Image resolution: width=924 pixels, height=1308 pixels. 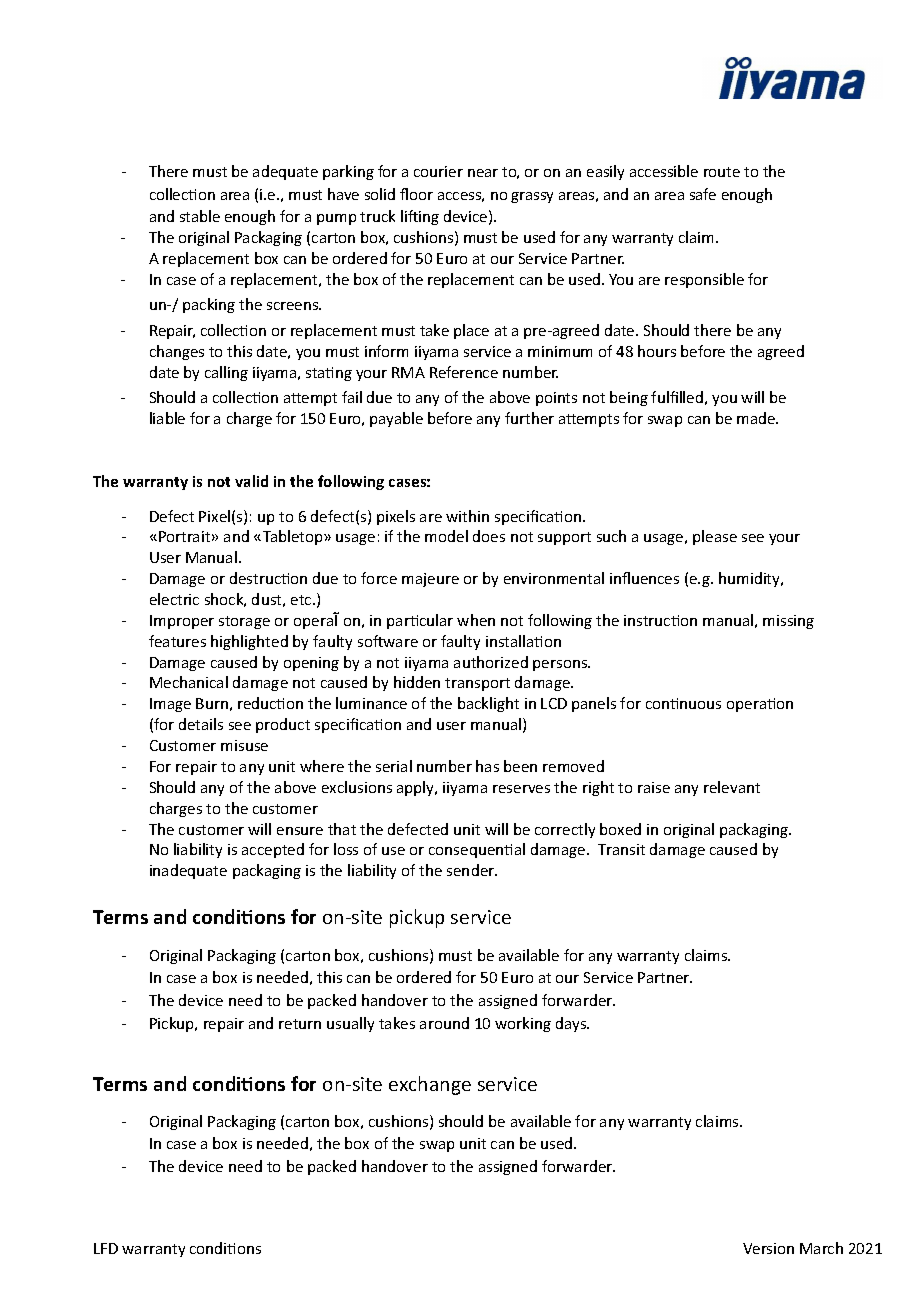 What do you see at coordinates (167, 418) in the screenshot?
I see `liable` at bounding box center [167, 418].
